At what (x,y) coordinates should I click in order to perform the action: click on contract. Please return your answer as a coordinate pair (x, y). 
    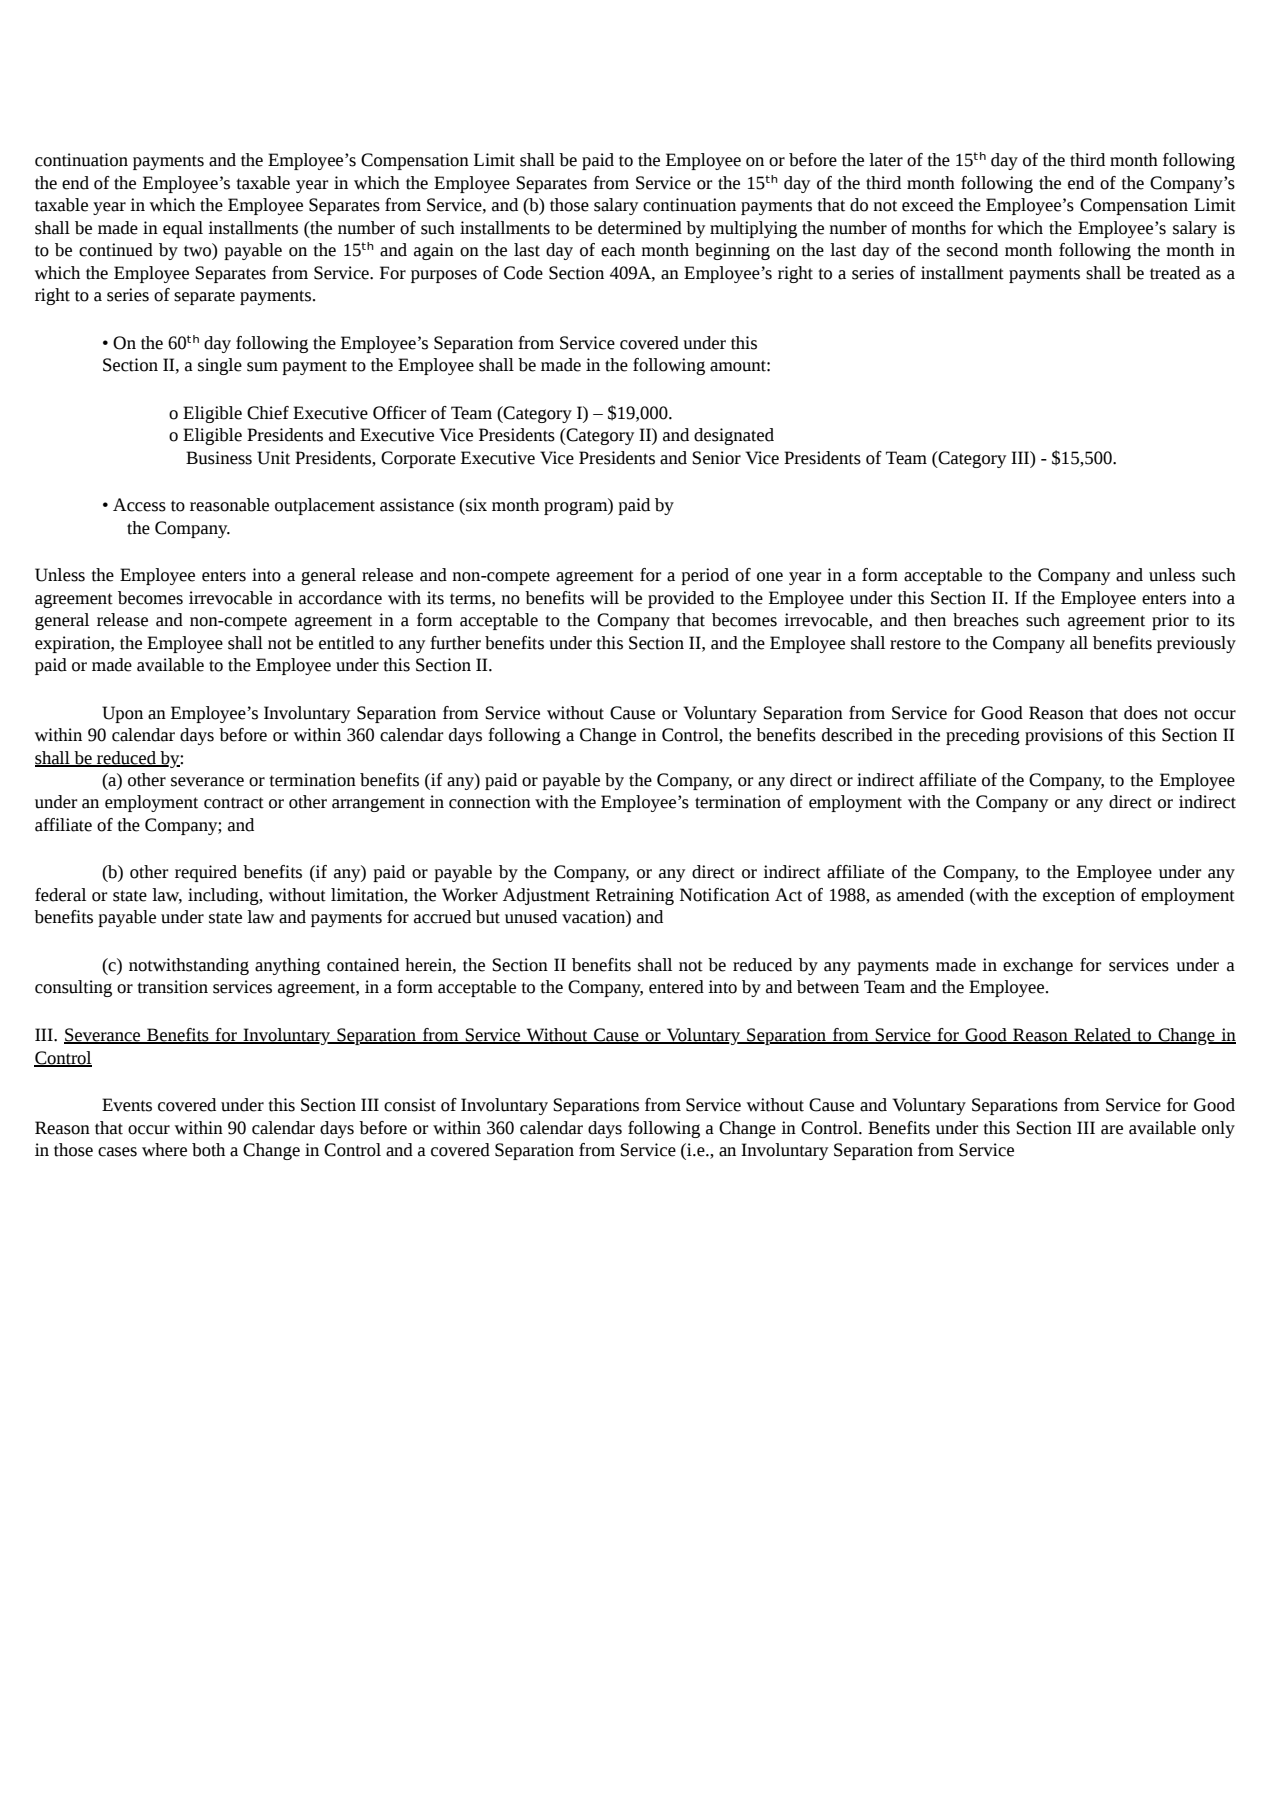
    Looking at the image, I should click on (234, 803).
